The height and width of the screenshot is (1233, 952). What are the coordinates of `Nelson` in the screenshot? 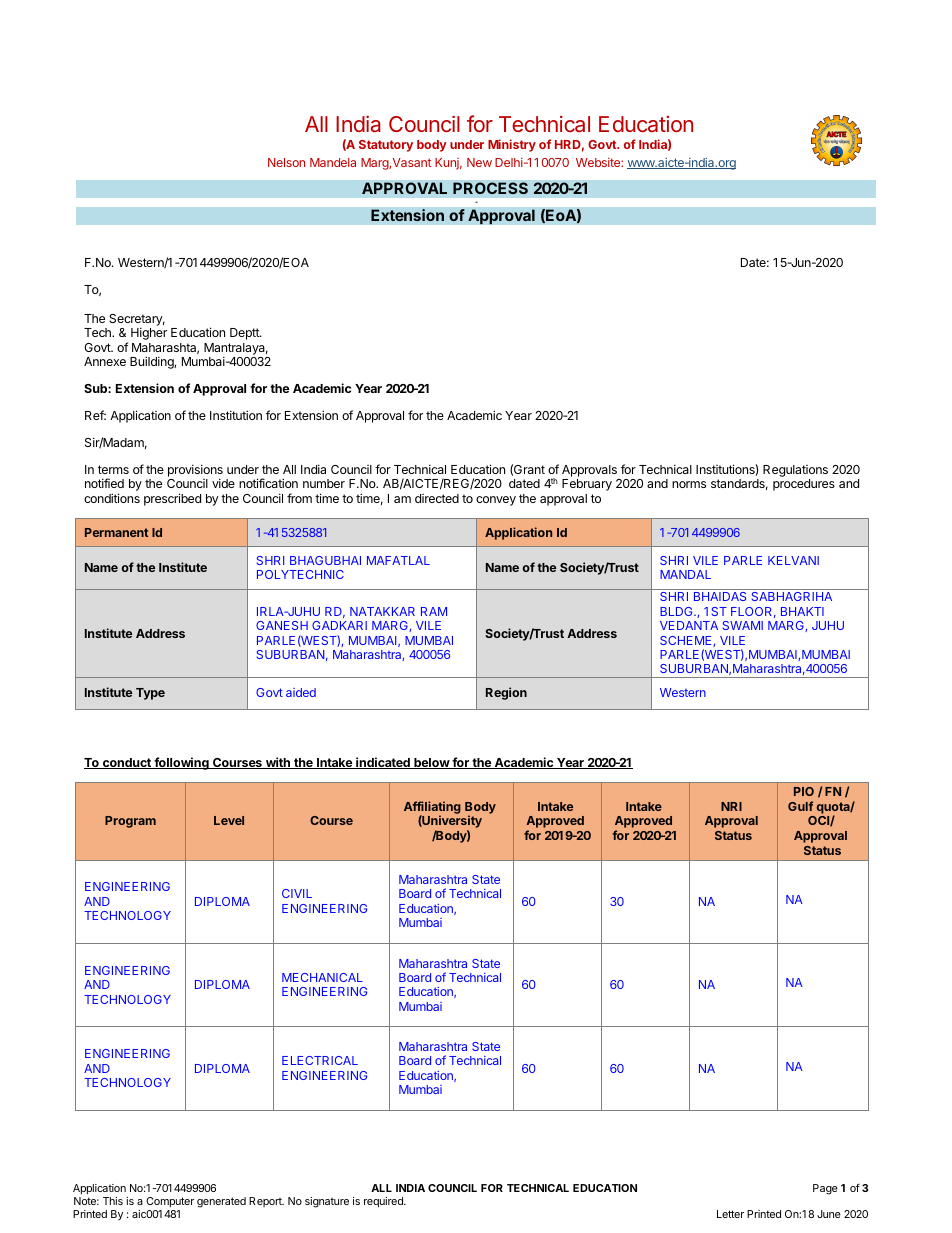 It's located at (286, 162).
